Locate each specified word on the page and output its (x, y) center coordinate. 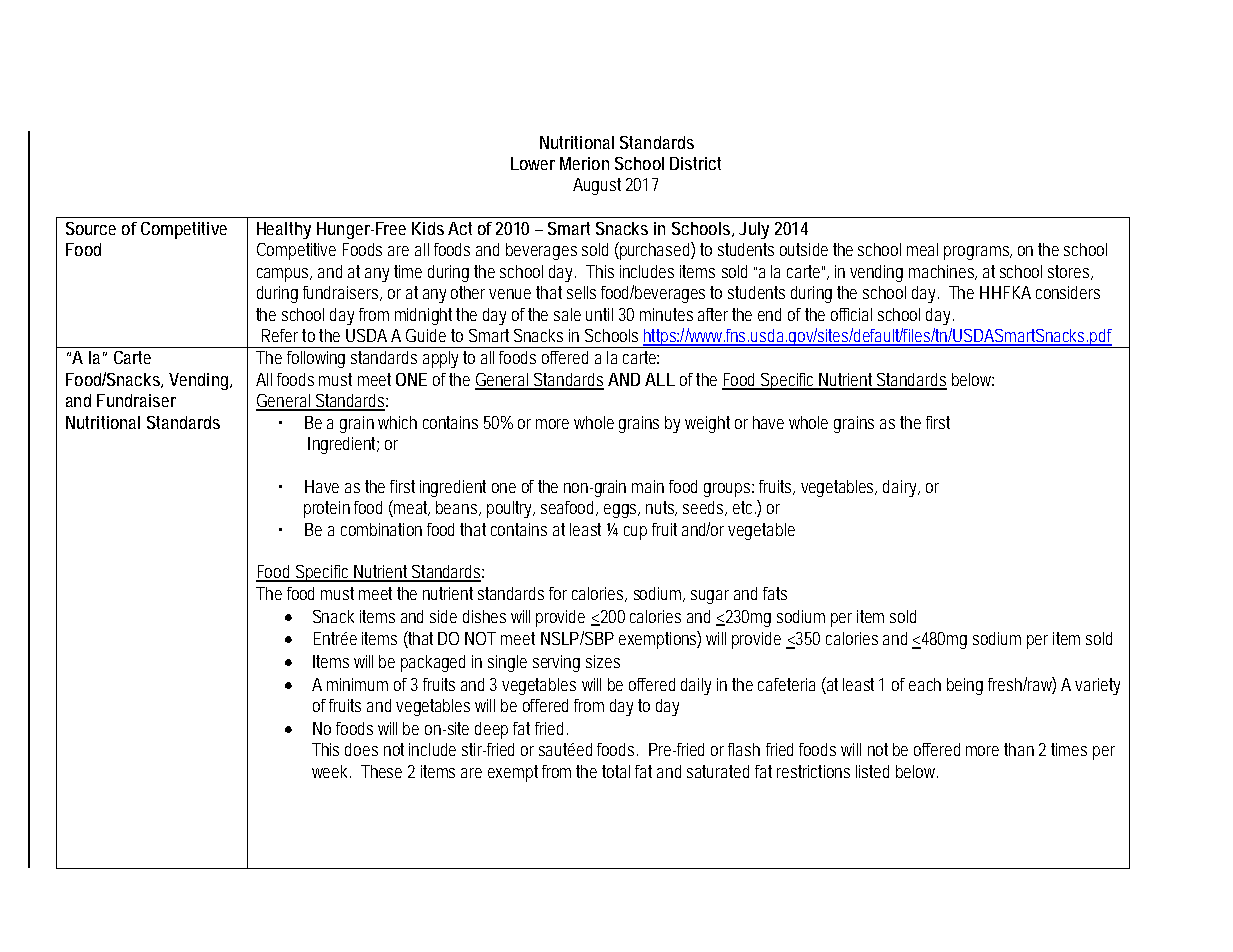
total (616, 771)
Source (91, 228)
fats (775, 593)
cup (635, 533)
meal (922, 249)
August (597, 186)
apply (440, 359)
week (331, 771)
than (1019, 749)
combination (381, 529)
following (316, 359)
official (851, 314)
